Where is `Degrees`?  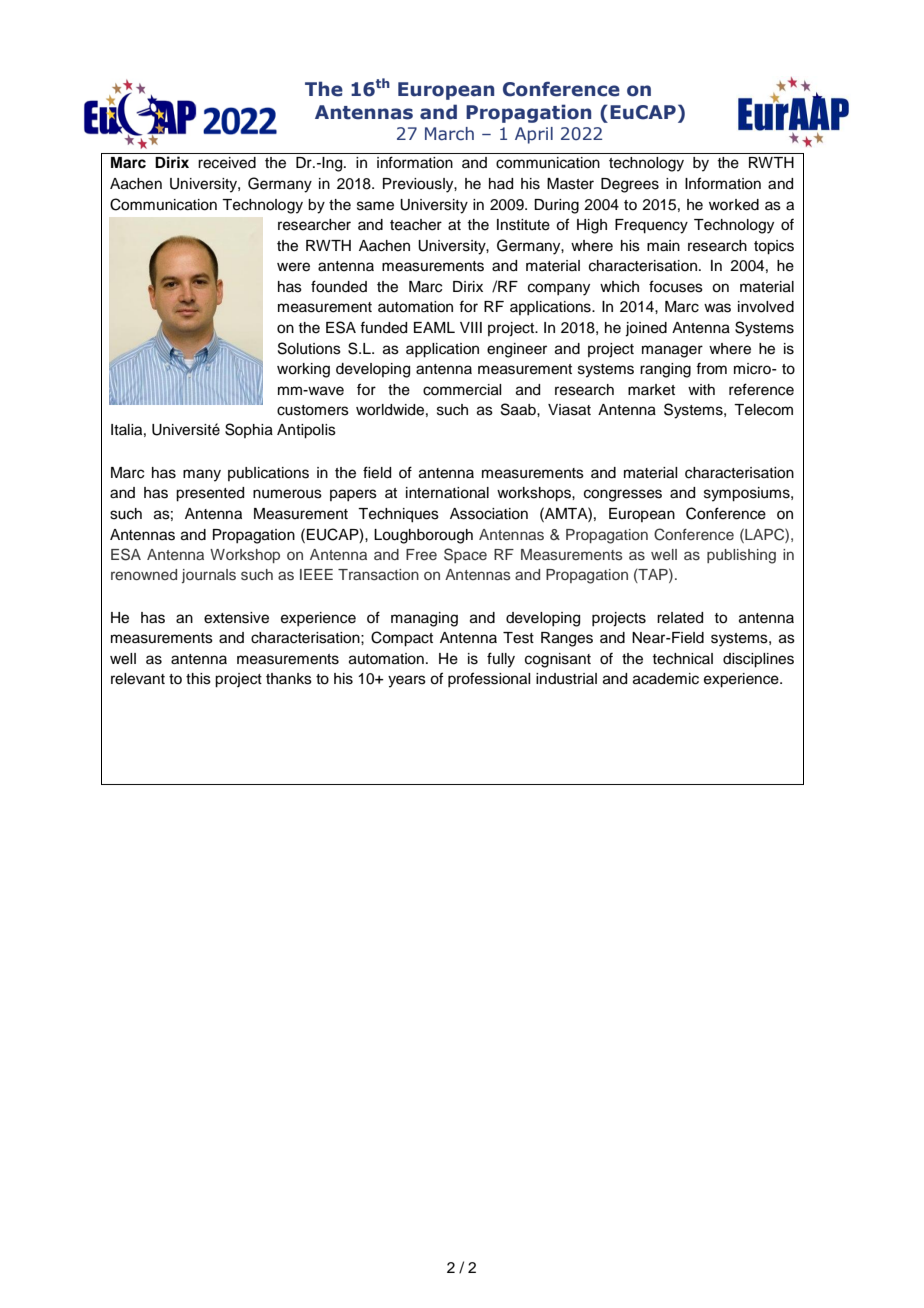
Degrees is located at coordinates (630, 185).
